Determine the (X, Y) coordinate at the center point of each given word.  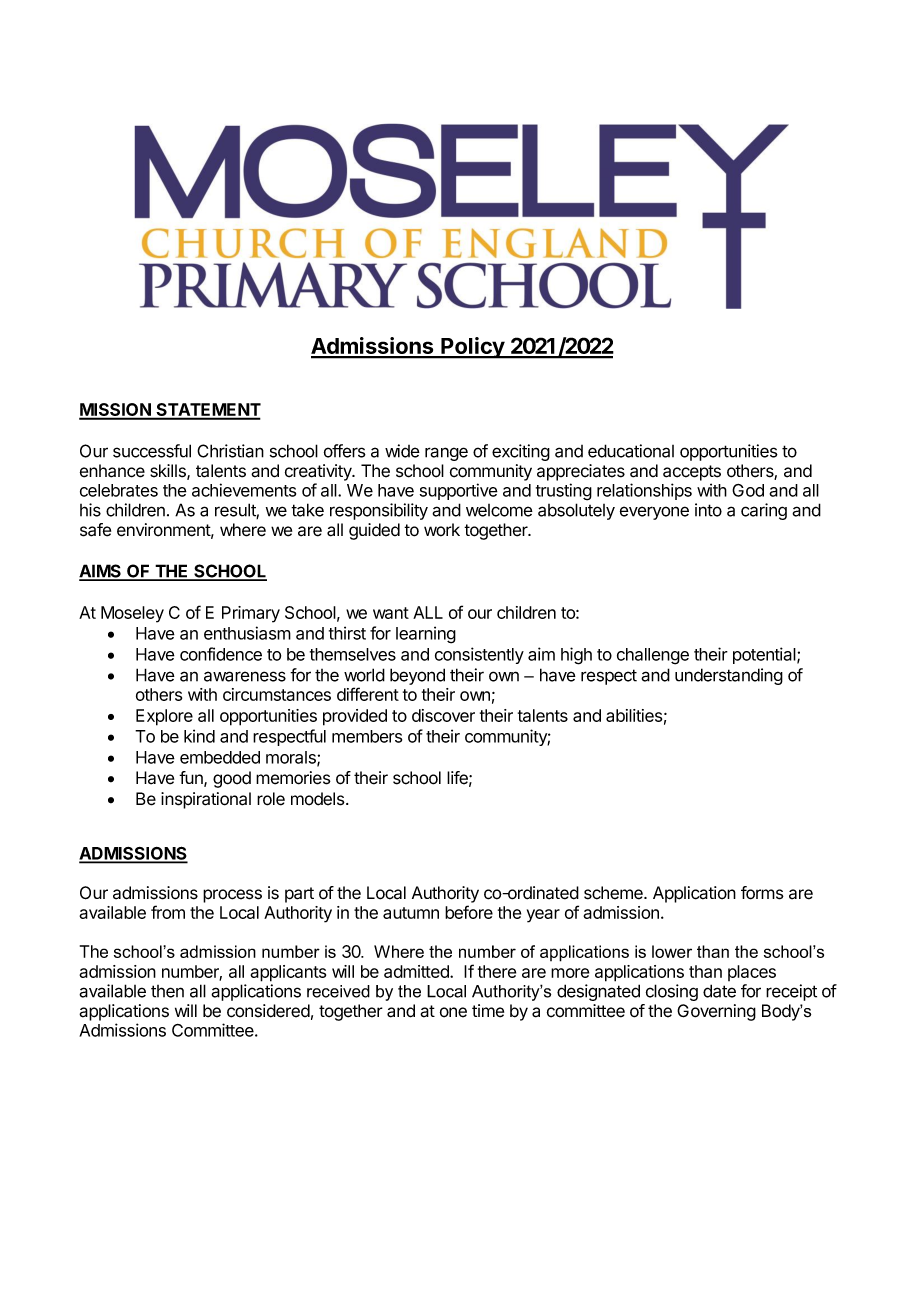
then (167, 991)
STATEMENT (207, 411)
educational (631, 451)
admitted (417, 971)
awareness (245, 676)
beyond (417, 676)
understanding (729, 676)
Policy (472, 348)
